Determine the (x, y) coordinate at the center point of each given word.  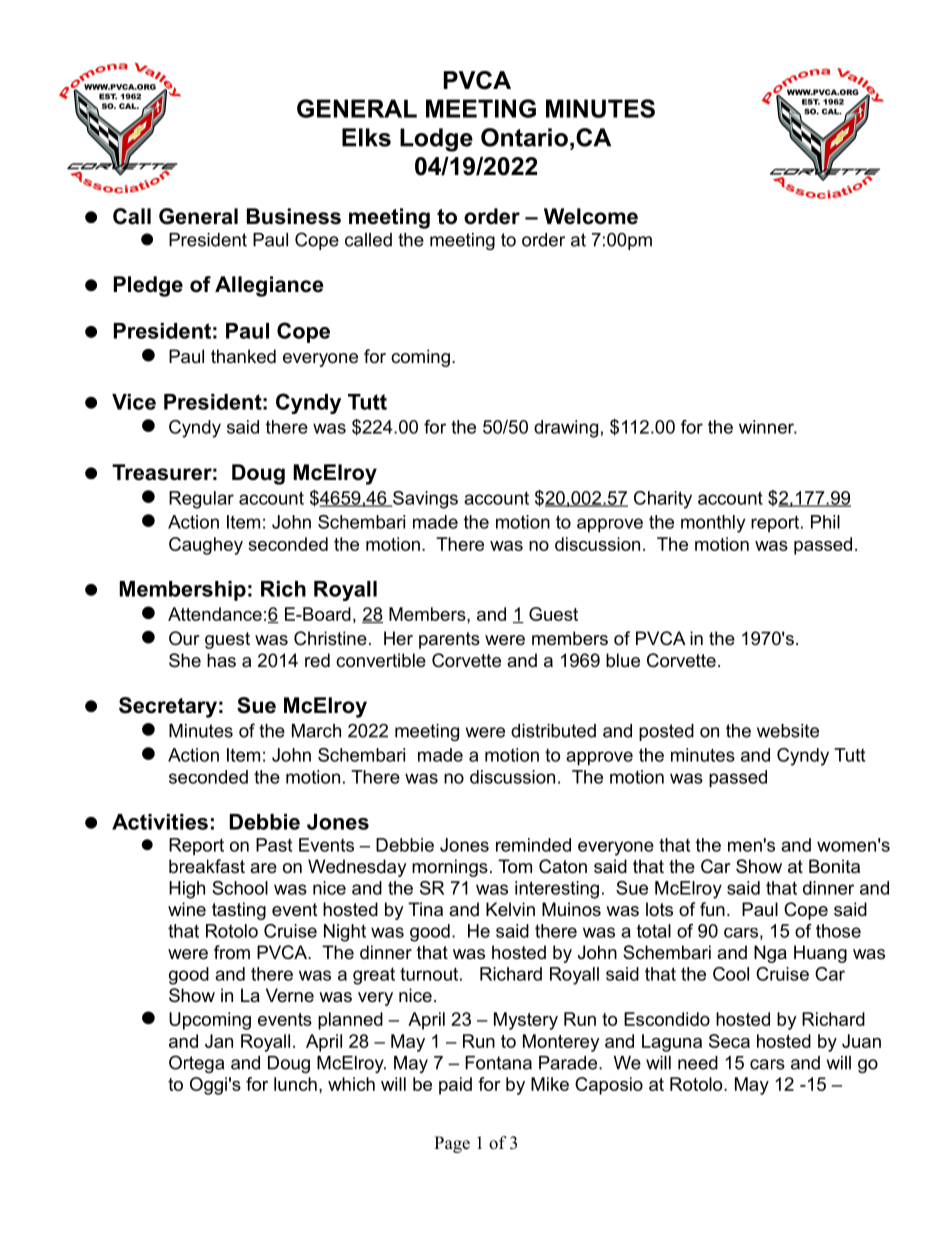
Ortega (196, 1064)
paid (455, 1086)
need (698, 1063)
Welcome (591, 216)
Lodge (436, 140)
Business (294, 216)
